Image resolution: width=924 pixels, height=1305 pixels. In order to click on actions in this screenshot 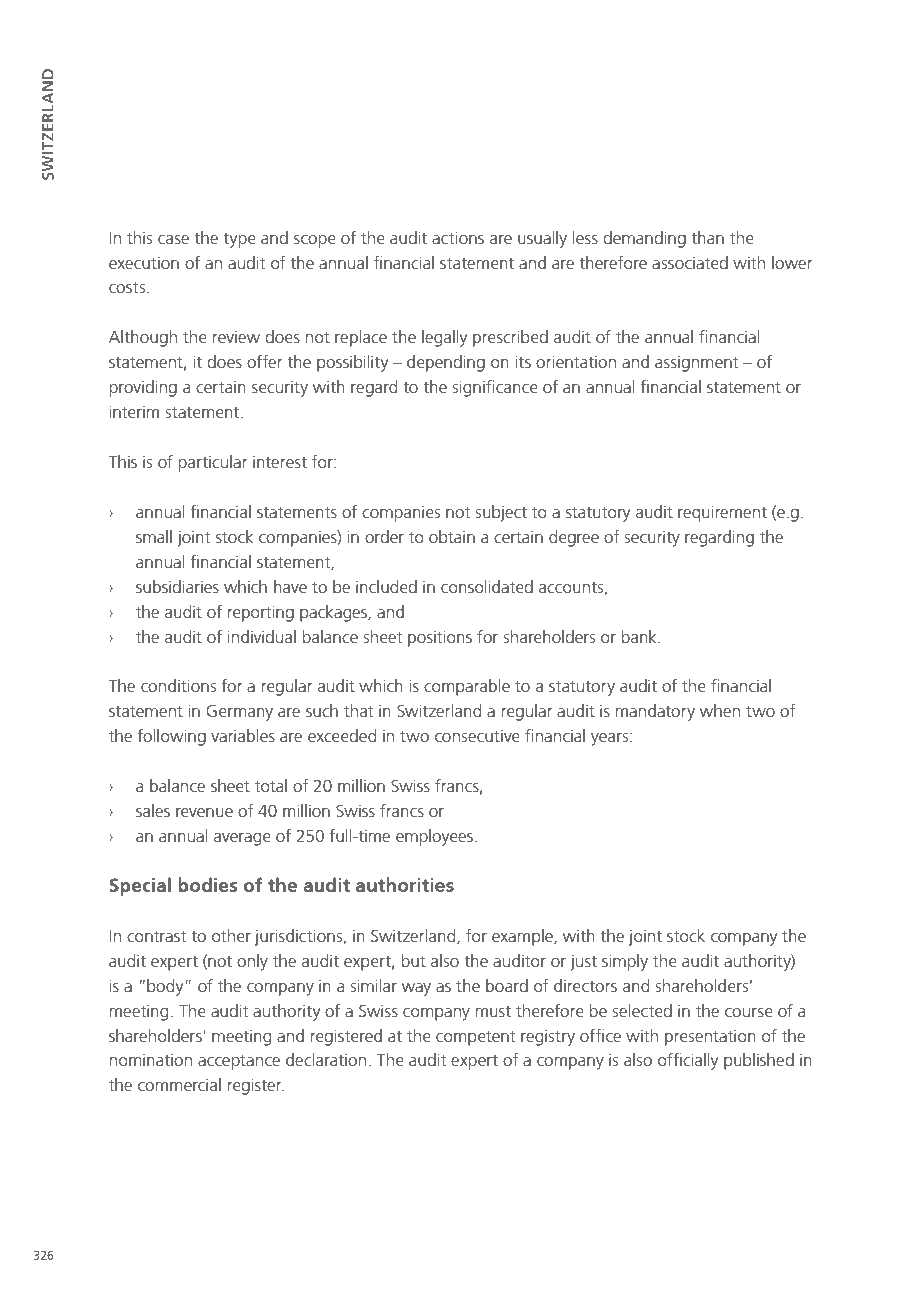, I will do `click(458, 238)`.
